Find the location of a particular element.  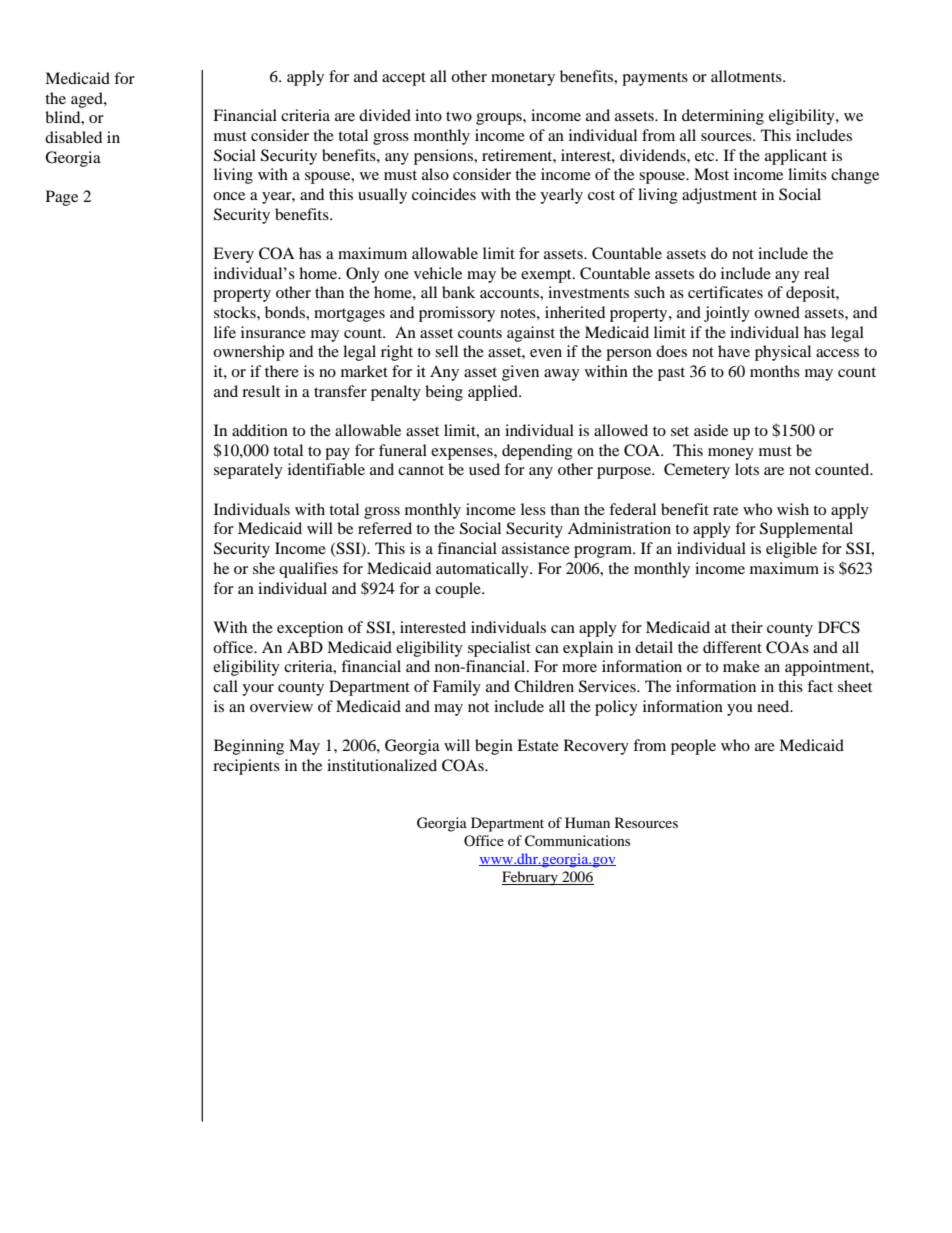

used is located at coordinates (484, 469).
